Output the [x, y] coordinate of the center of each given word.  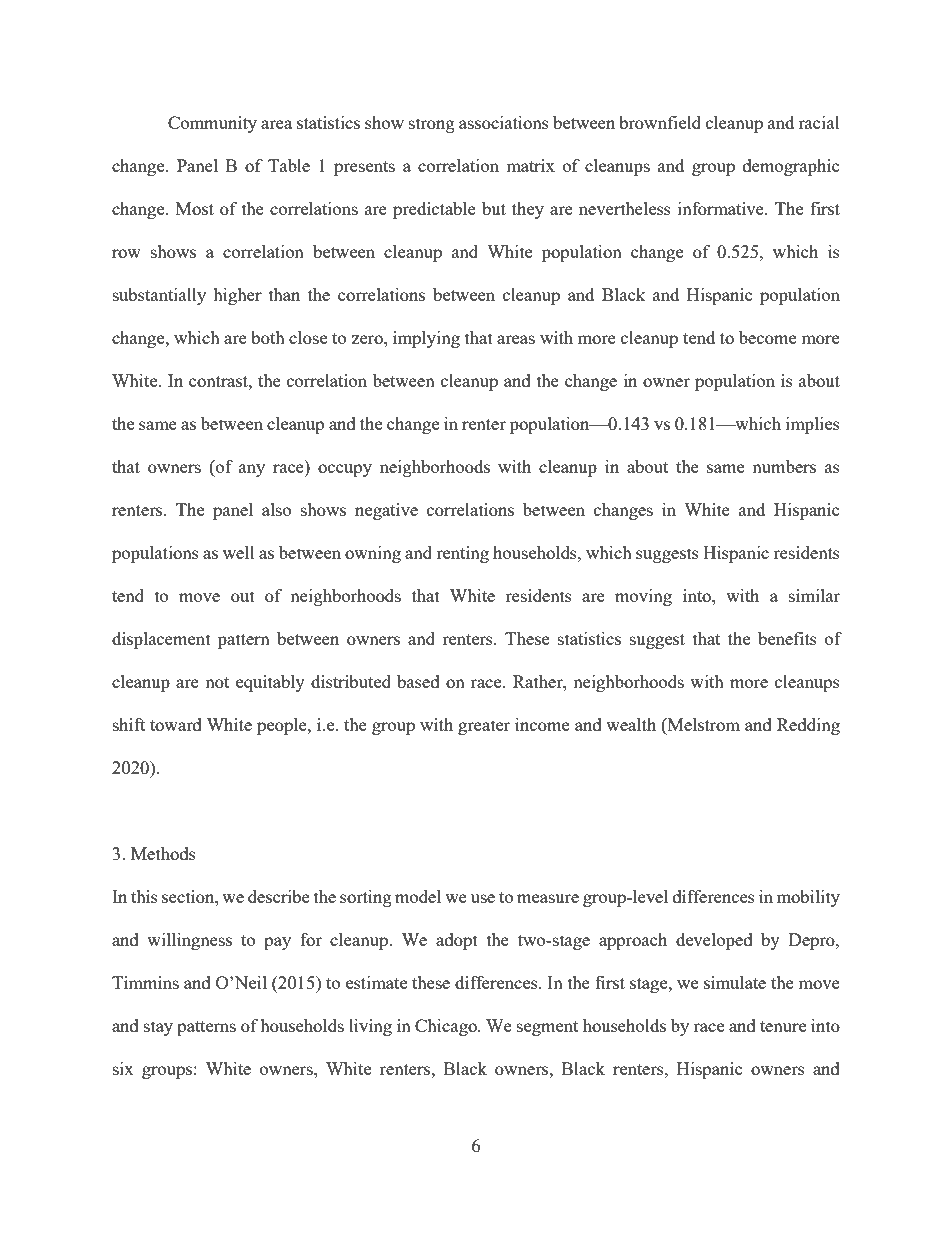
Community [212, 124]
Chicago [447, 1027]
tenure [783, 1026]
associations [504, 122]
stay [158, 1028]
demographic [791, 167]
